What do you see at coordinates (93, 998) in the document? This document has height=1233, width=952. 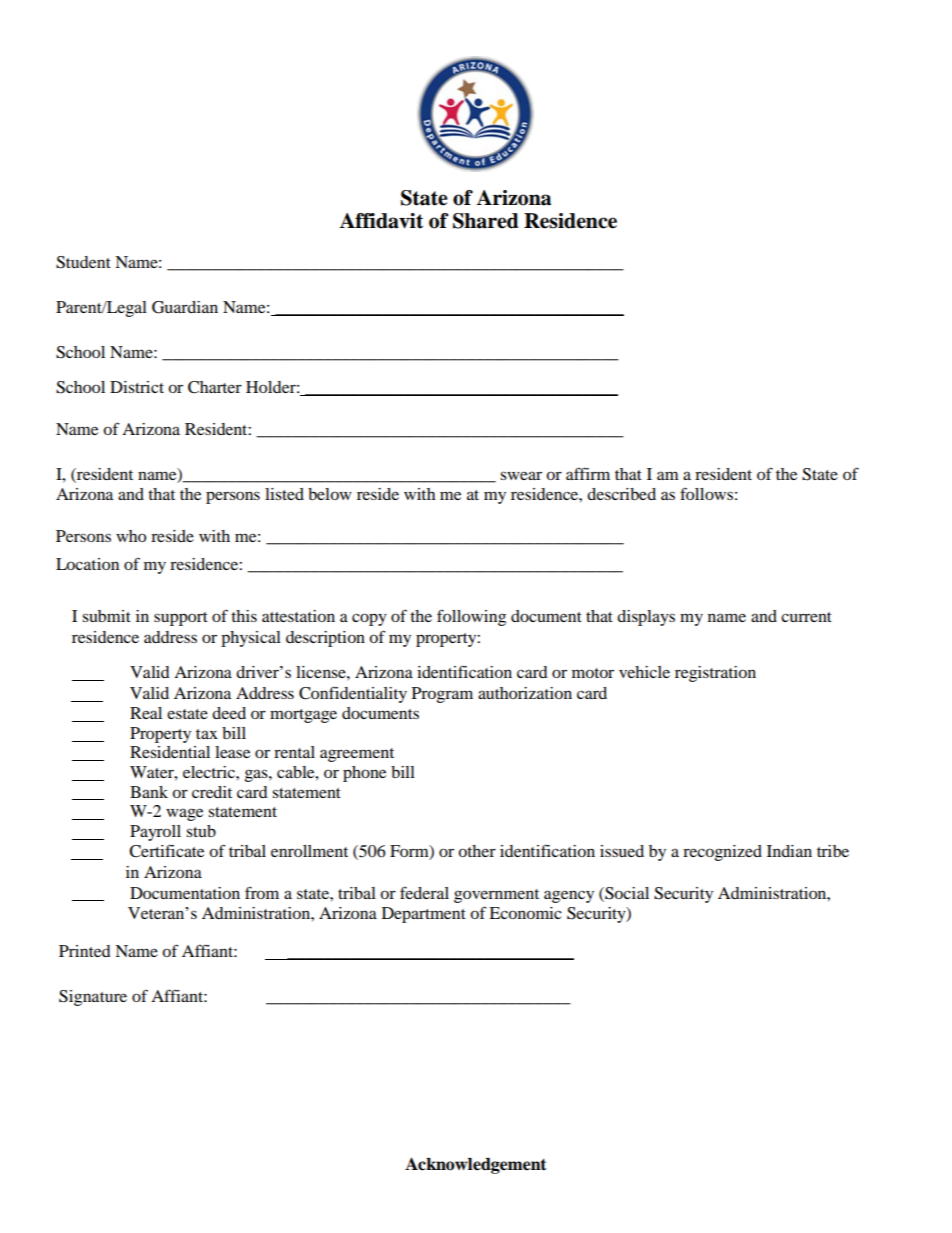 I see `Signature` at bounding box center [93, 998].
